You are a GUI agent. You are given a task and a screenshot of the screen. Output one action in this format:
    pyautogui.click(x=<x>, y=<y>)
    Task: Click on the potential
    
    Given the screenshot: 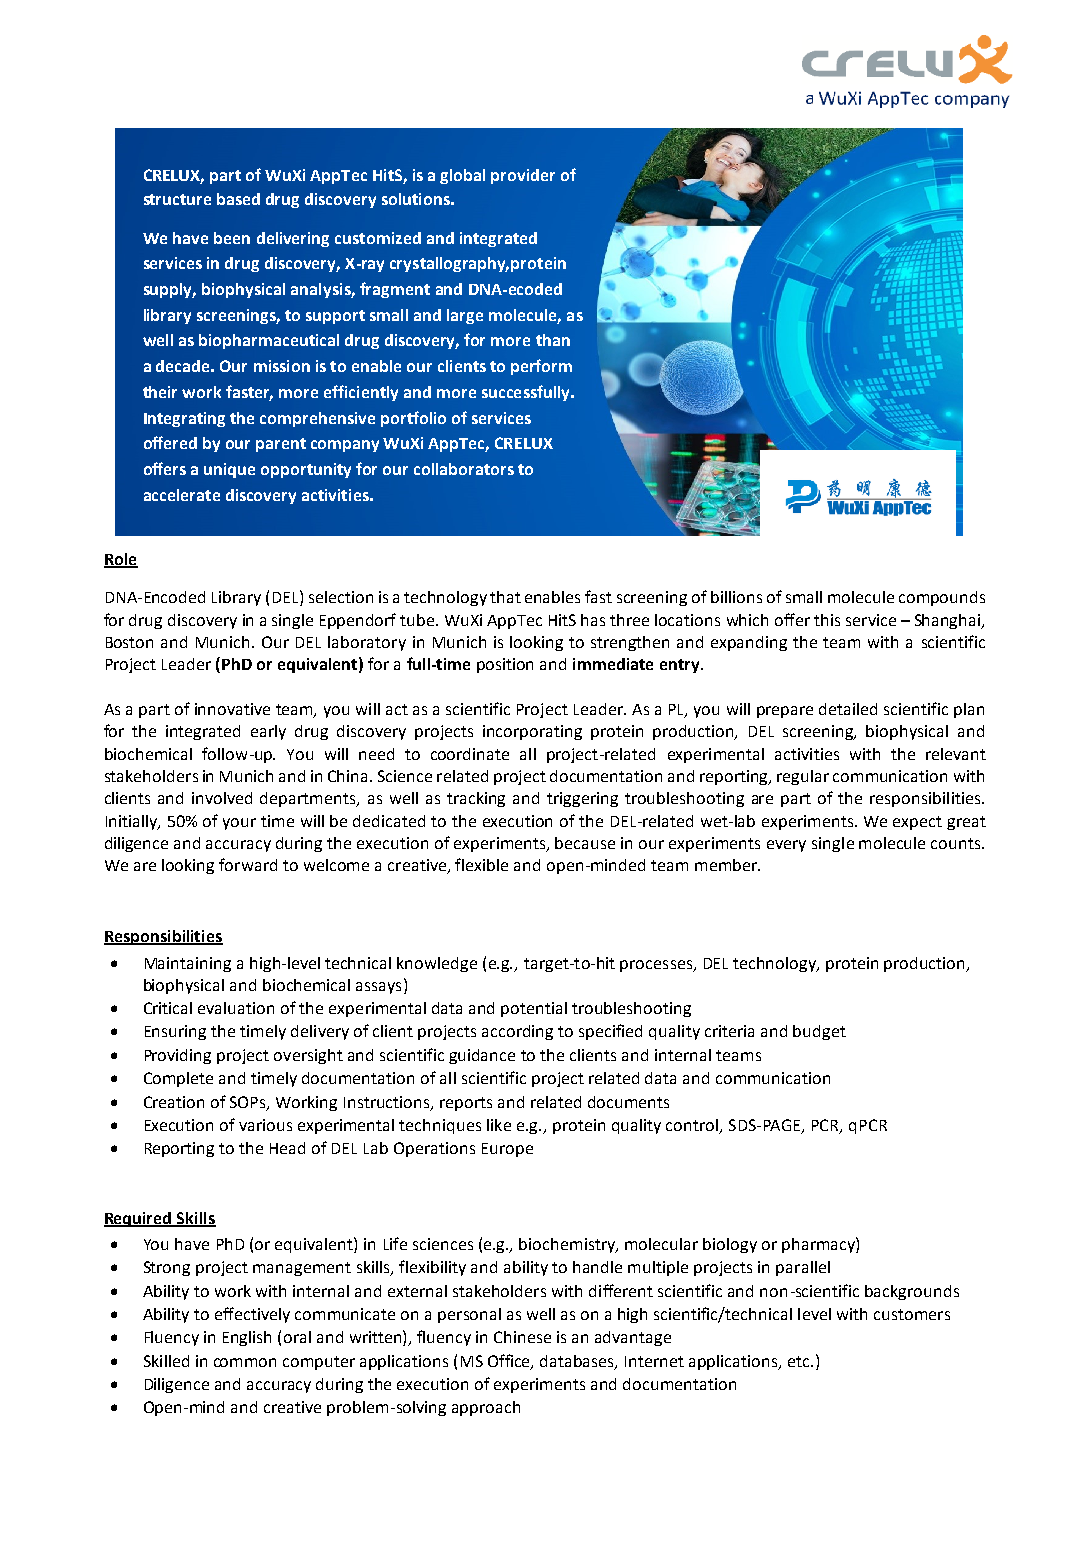 What is the action you would take?
    pyautogui.click(x=534, y=1009)
